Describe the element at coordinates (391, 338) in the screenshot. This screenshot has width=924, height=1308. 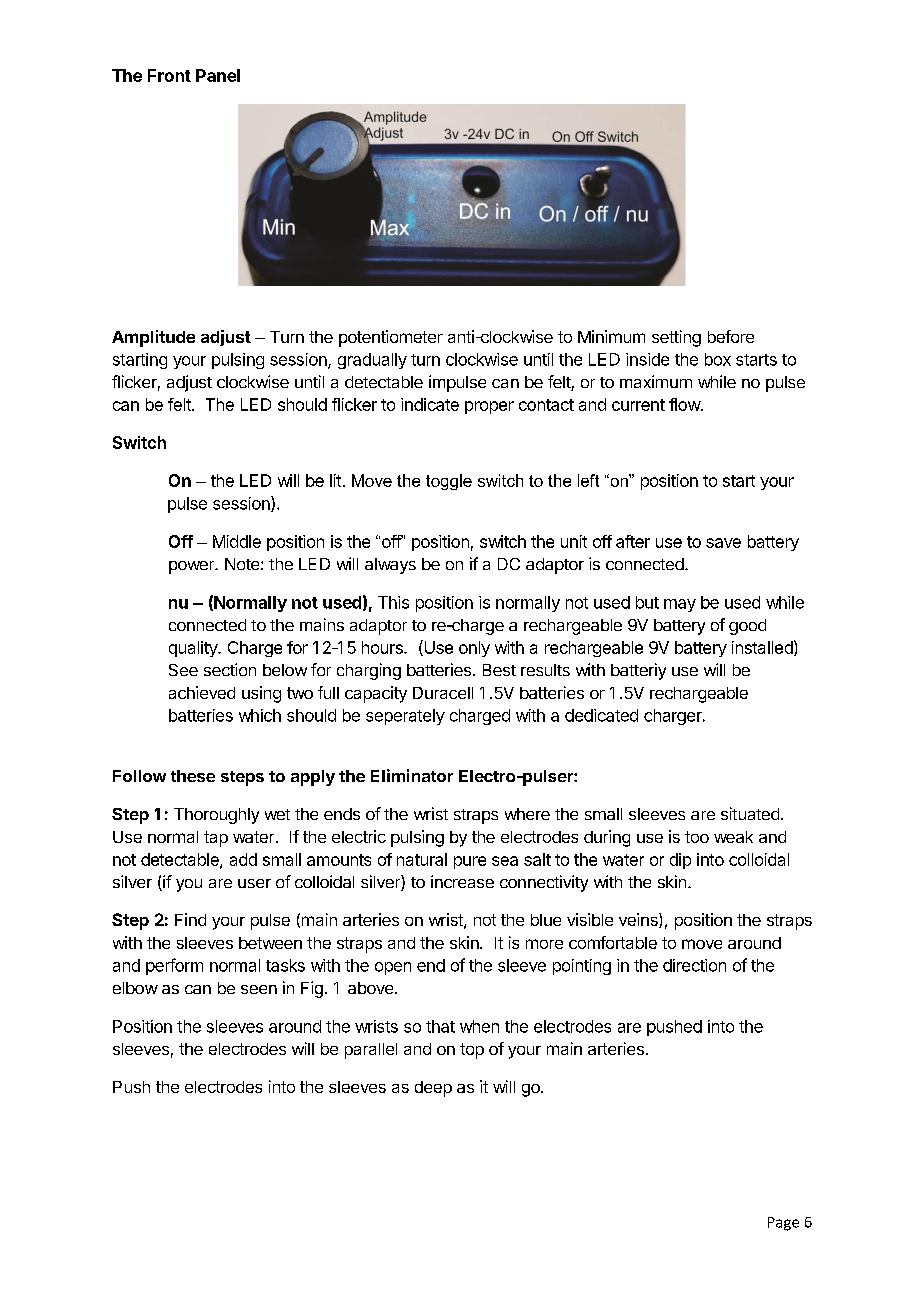
I see `potentiometer` at that location.
